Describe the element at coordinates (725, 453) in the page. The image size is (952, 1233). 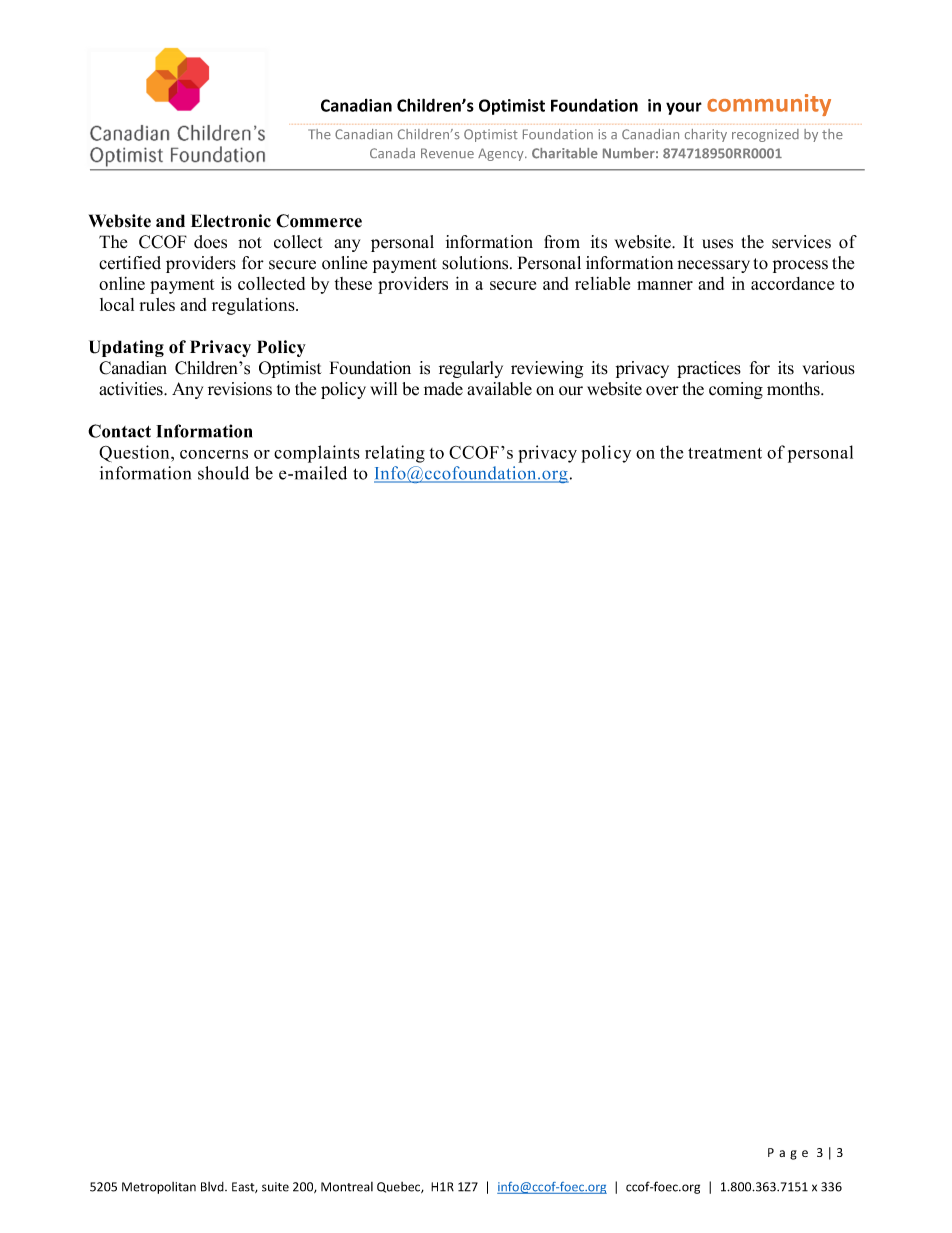
I see `treatment` at that location.
